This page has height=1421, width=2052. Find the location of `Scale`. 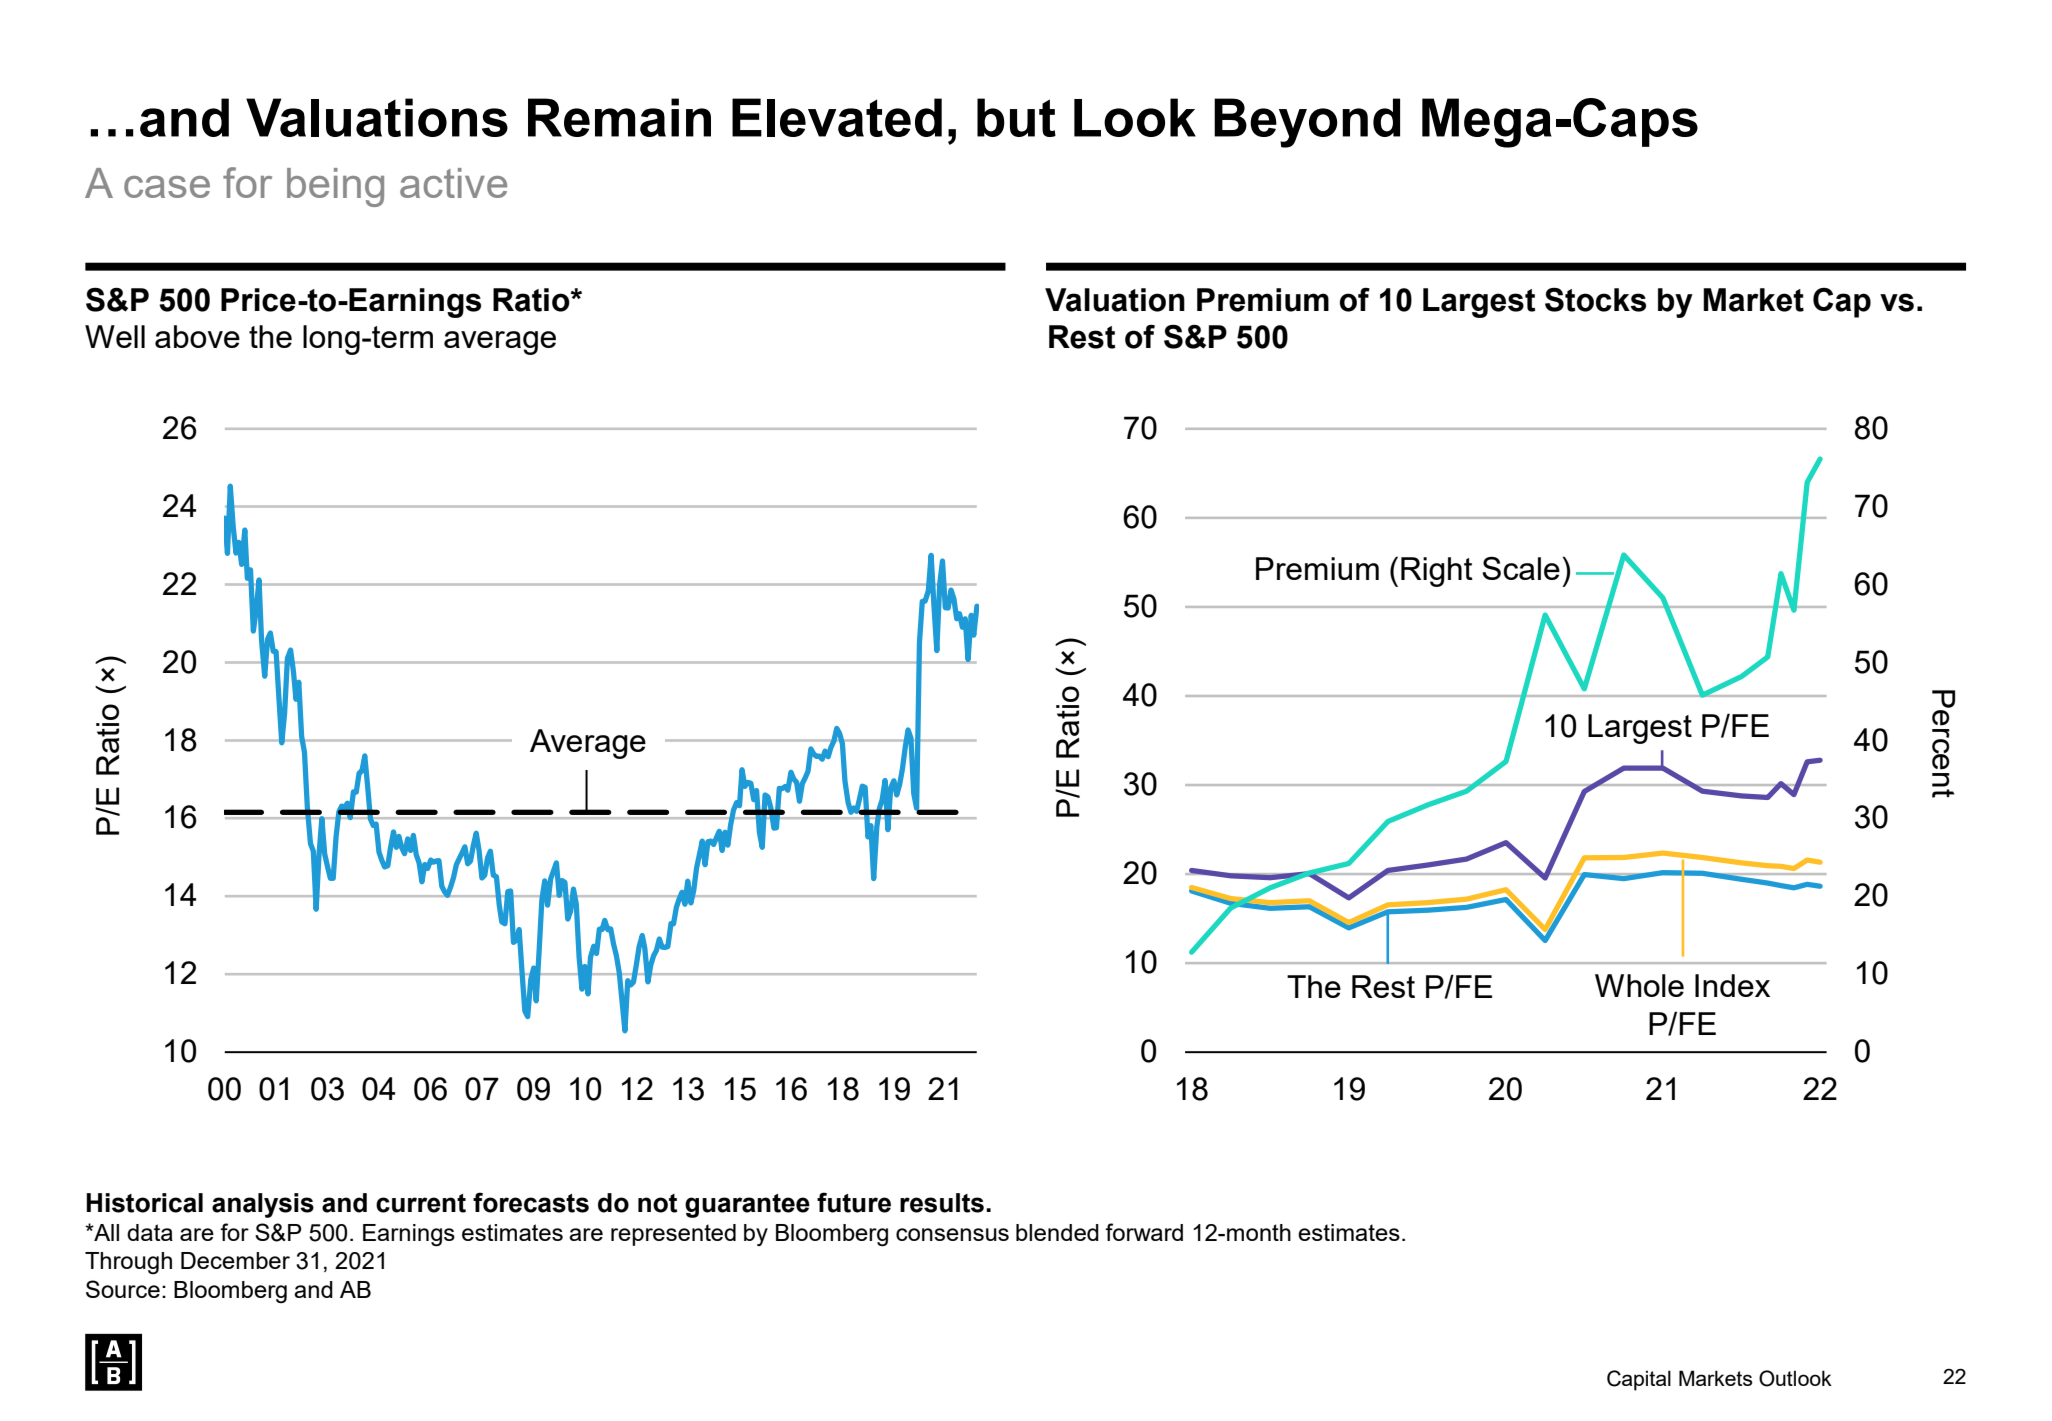

Scale is located at coordinates (1521, 568).
